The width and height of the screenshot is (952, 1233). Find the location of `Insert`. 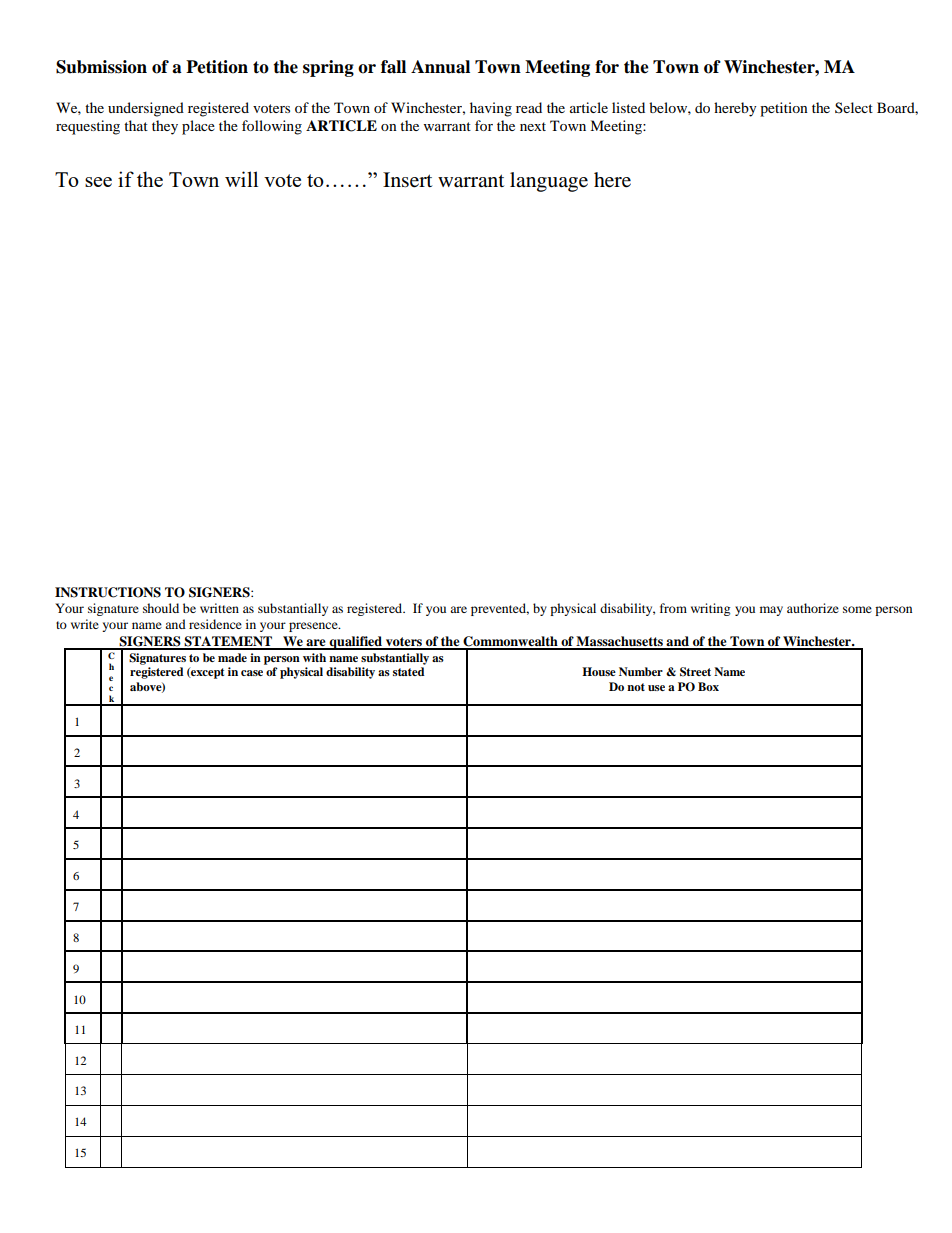

Insert is located at coordinates (407, 180).
